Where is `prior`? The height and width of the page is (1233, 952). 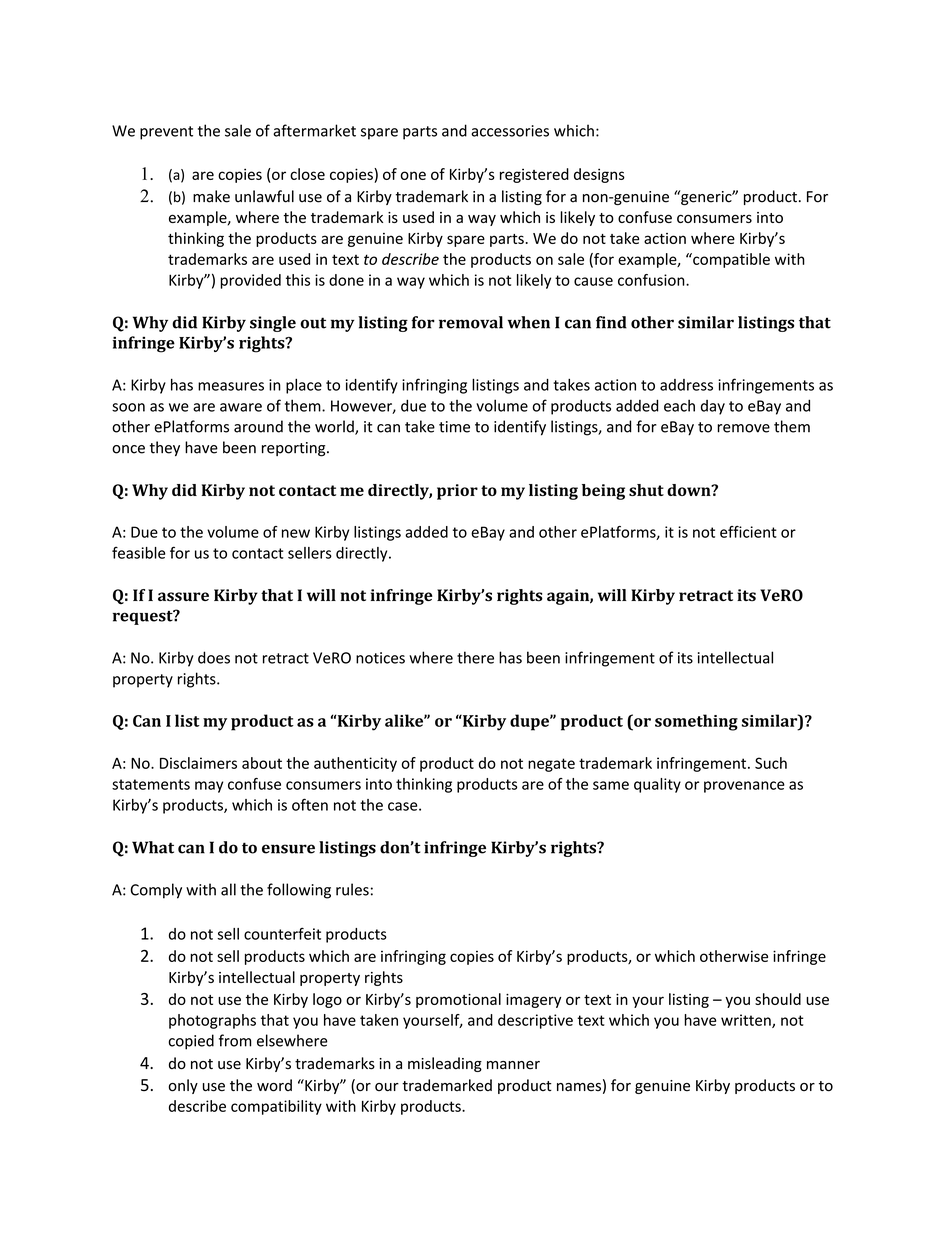
prior is located at coordinates (457, 492).
